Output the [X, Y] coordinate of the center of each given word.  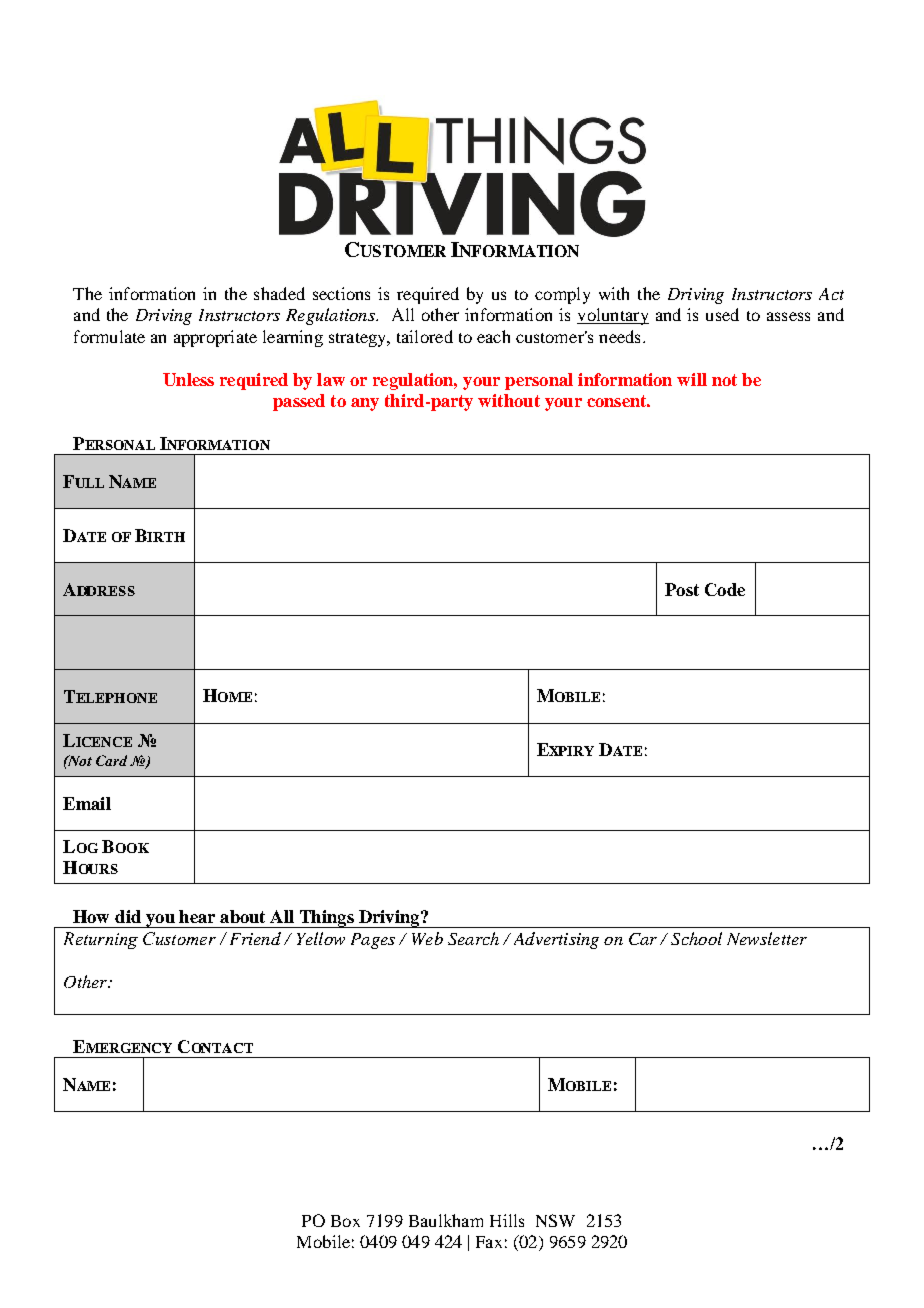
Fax [489, 1242]
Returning [101, 940]
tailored [425, 336]
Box [345, 1221]
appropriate [215, 338]
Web [427, 938]
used [722, 314]
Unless [188, 379]
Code [725, 589]
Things [326, 919]
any [365, 404]
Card [113, 760]
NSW [555, 1220]
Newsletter [767, 938]
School [696, 938]
